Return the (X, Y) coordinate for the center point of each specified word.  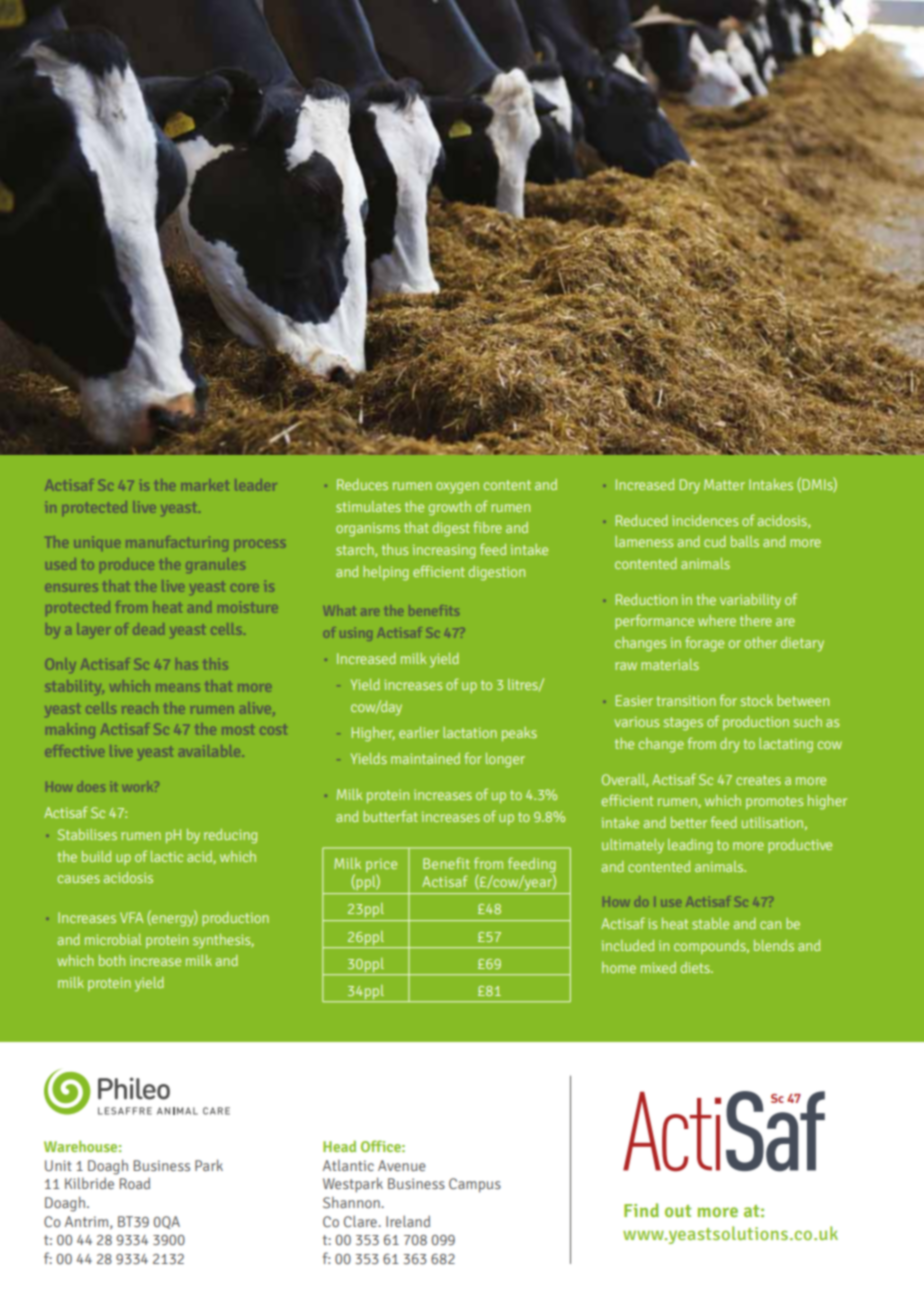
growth (450, 508)
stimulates (368, 506)
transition (686, 700)
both (112, 960)
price (381, 866)
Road (135, 1183)
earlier (419, 732)
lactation (470, 732)
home (619, 967)
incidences (705, 520)
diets (696, 967)
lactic (167, 856)
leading (690, 846)
